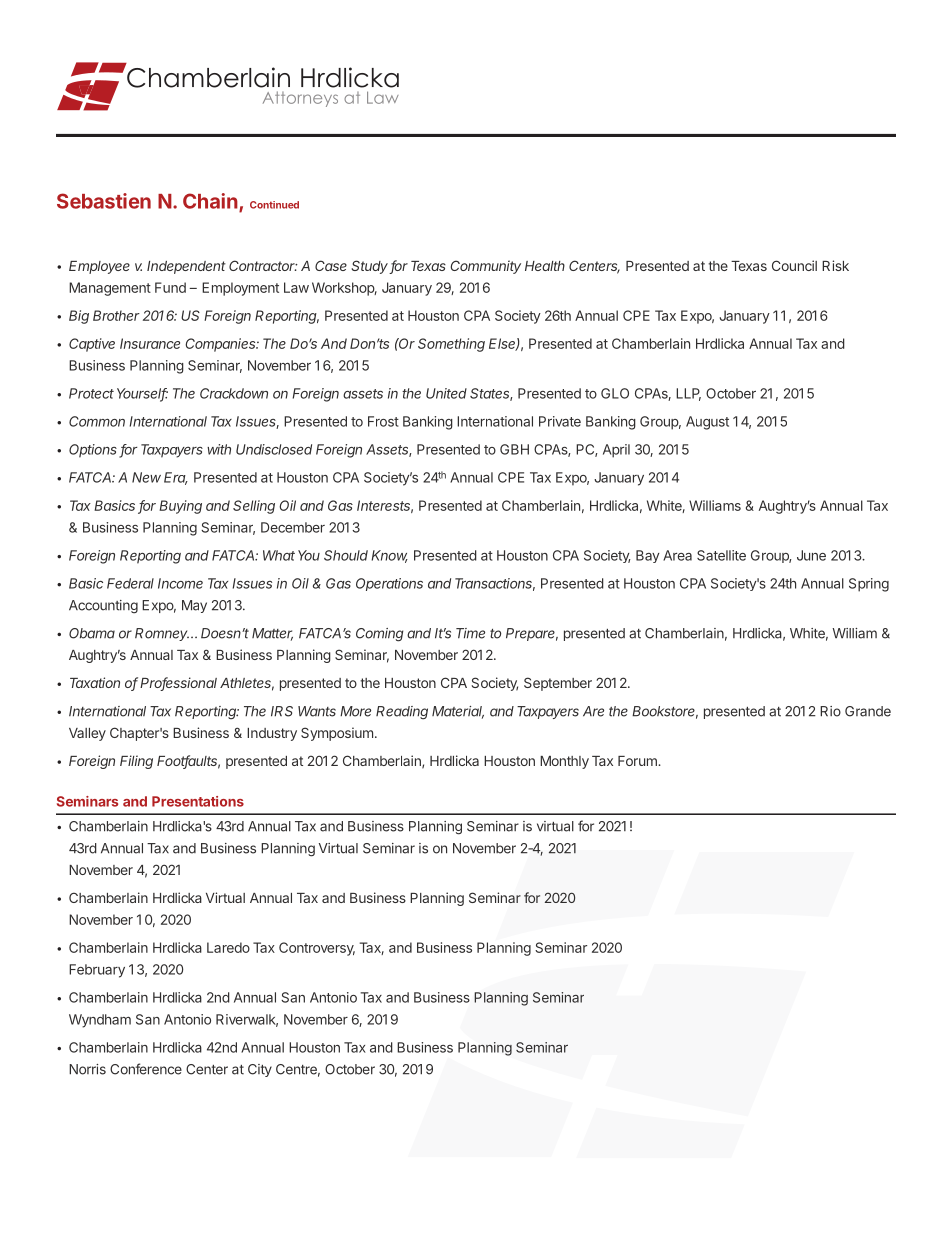 This screenshot has height=1233, width=952. What do you see at coordinates (486, 267) in the screenshot?
I see `Community` at bounding box center [486, 267].
